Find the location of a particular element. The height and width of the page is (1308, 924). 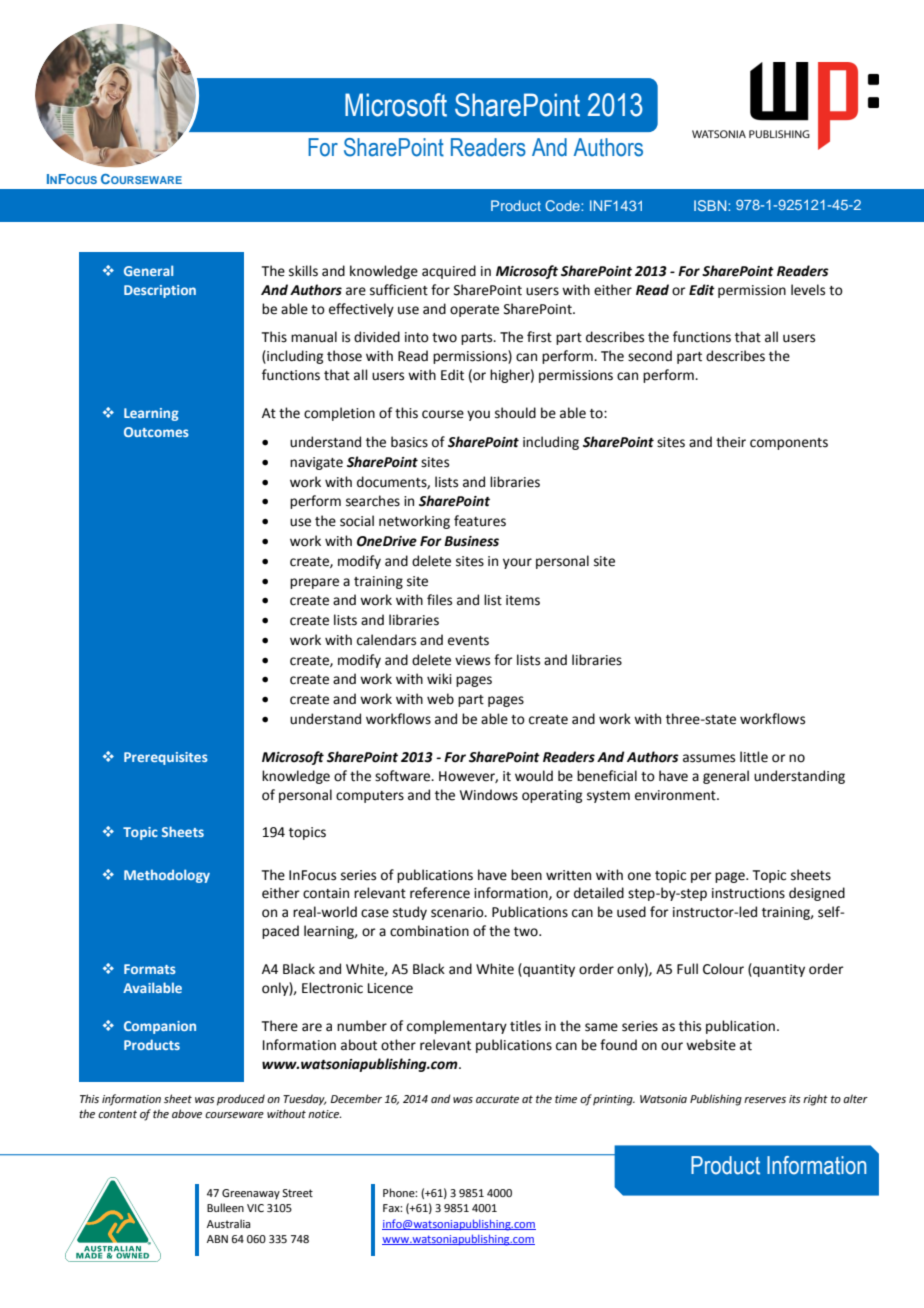

accurate is located at coordinates (497, 1099).
